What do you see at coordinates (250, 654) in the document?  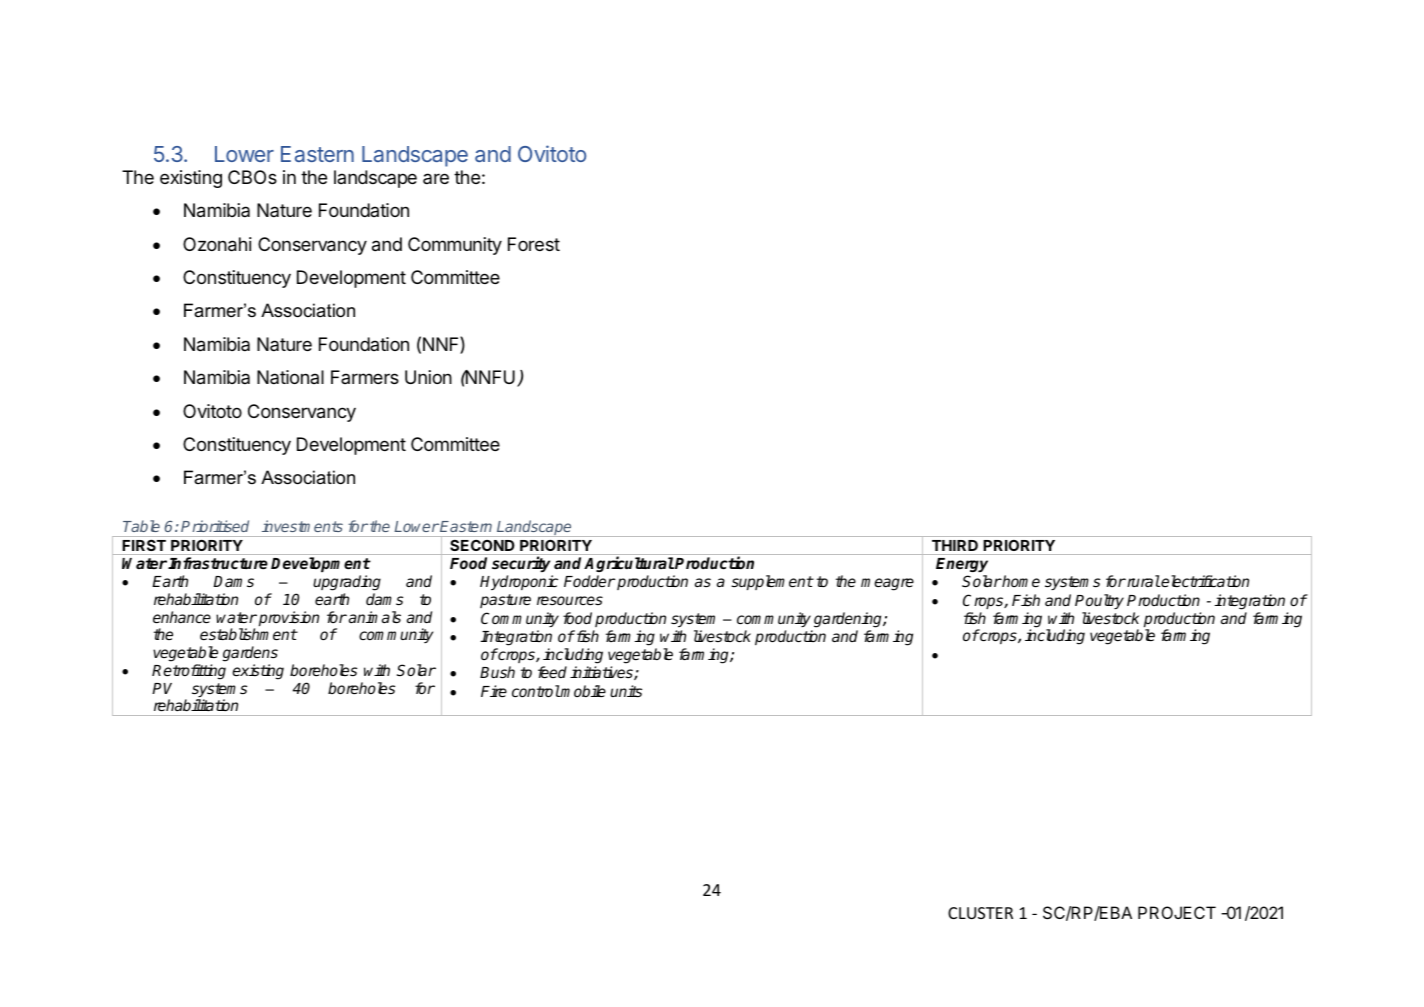 I see `gardens` at bounding box center [250, 654].
